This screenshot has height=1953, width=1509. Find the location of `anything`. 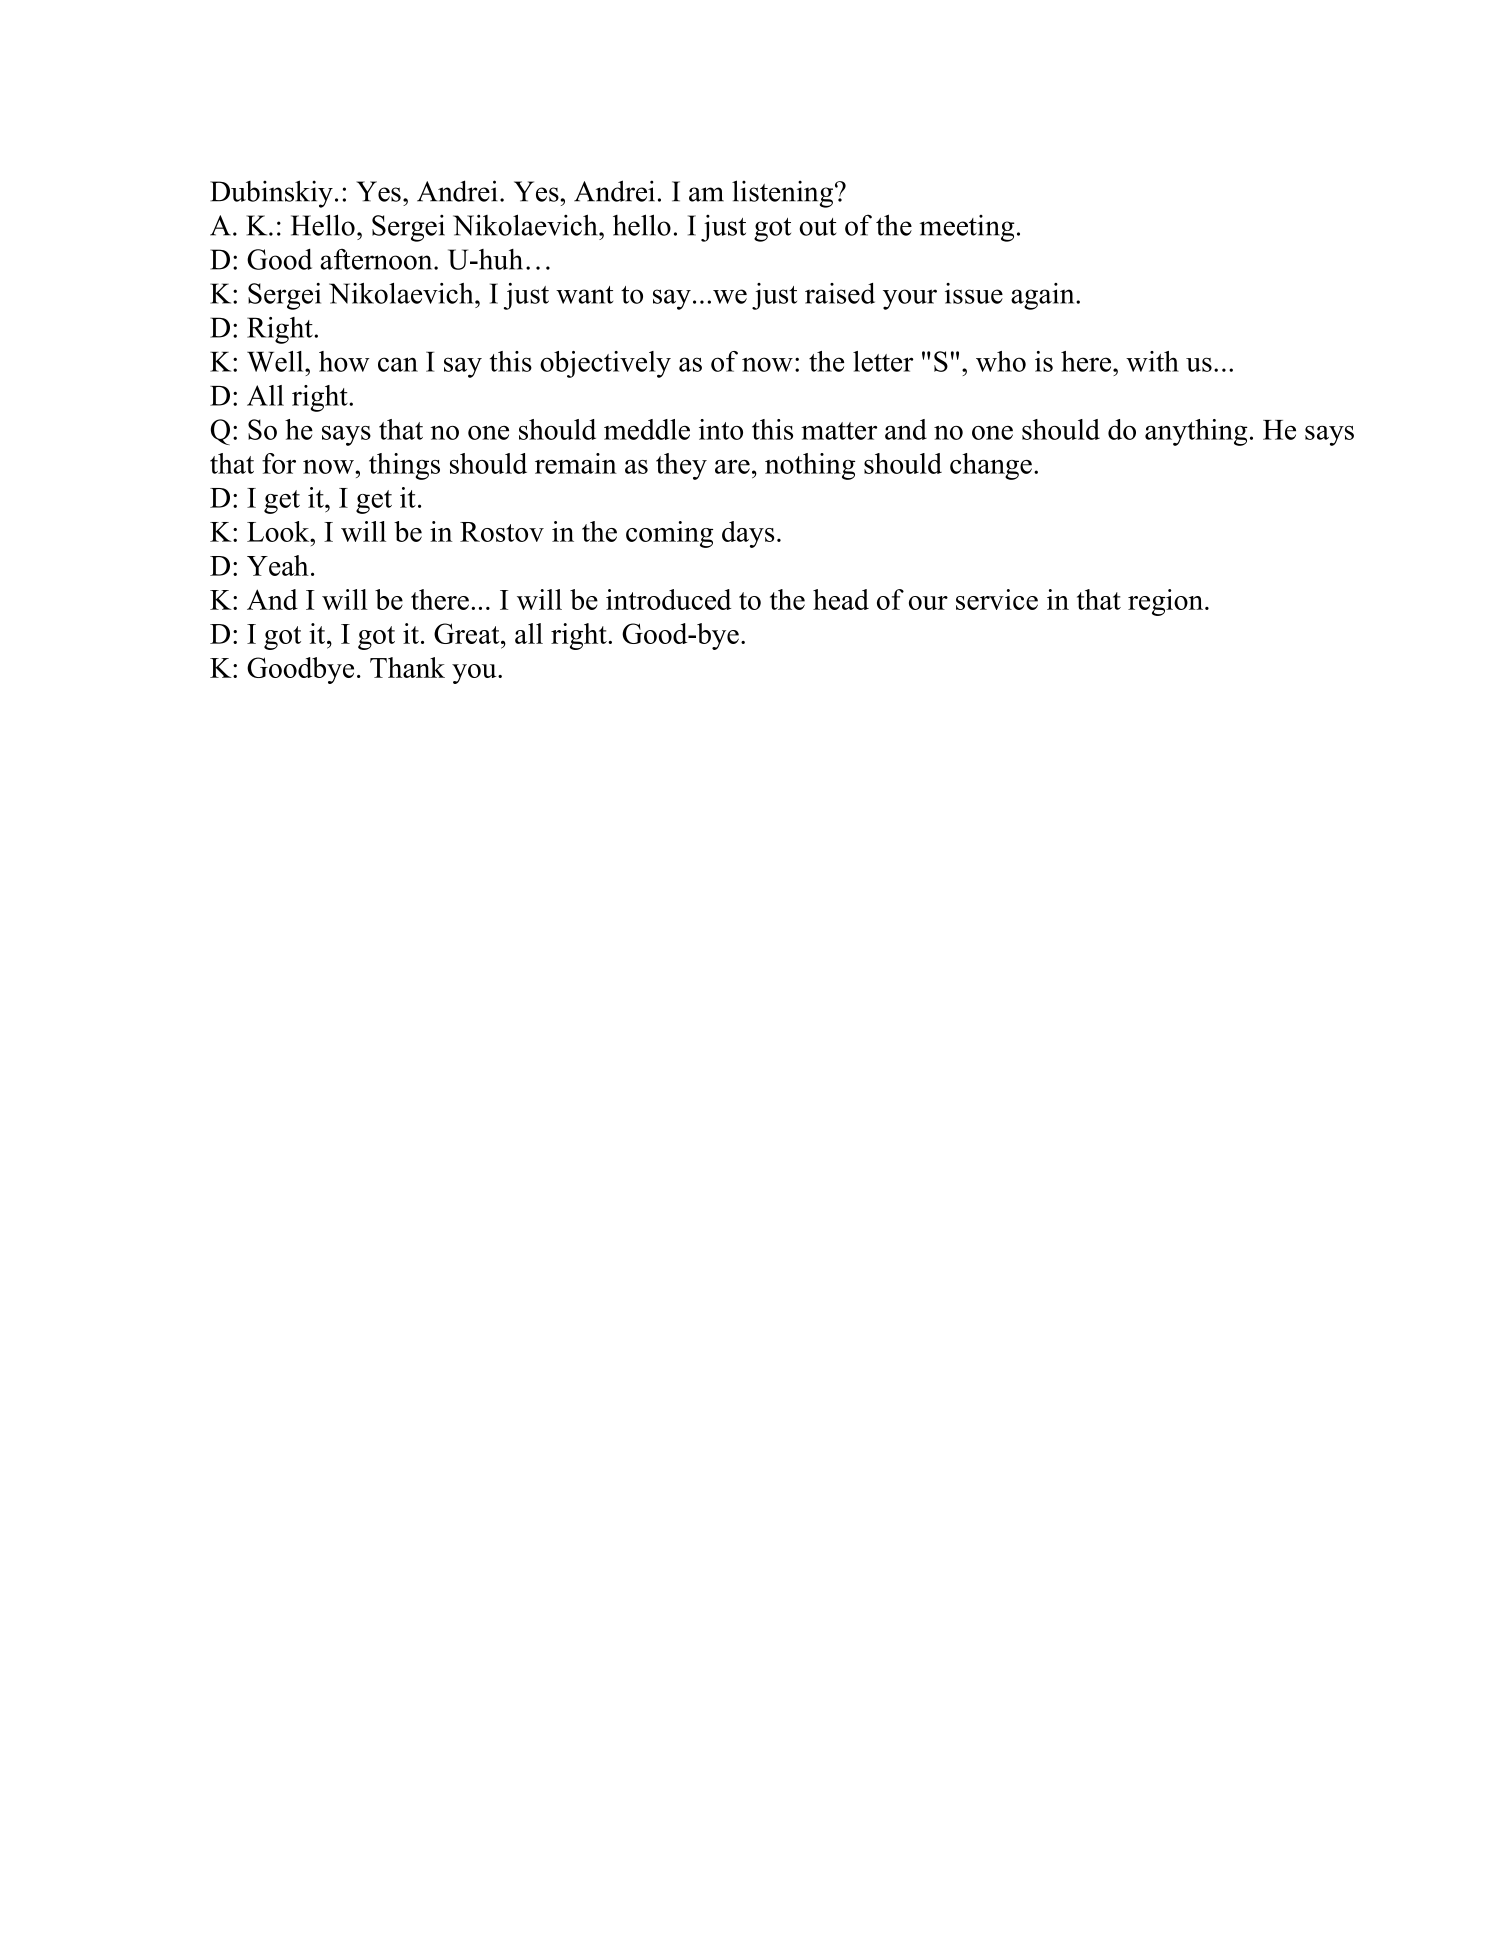

anything is located at coordinates (1196, 432).
